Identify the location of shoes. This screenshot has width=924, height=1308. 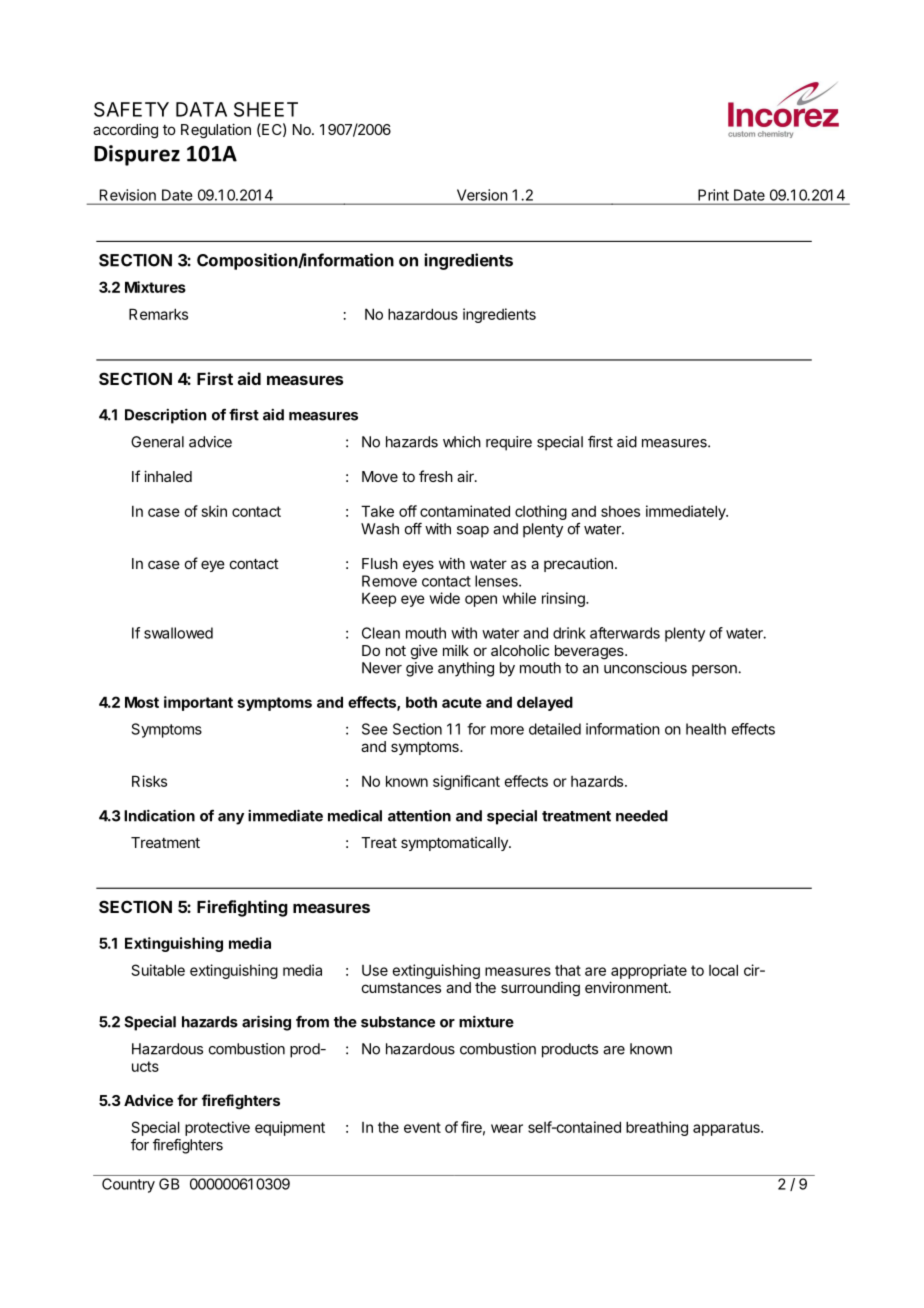
(620, 511).
